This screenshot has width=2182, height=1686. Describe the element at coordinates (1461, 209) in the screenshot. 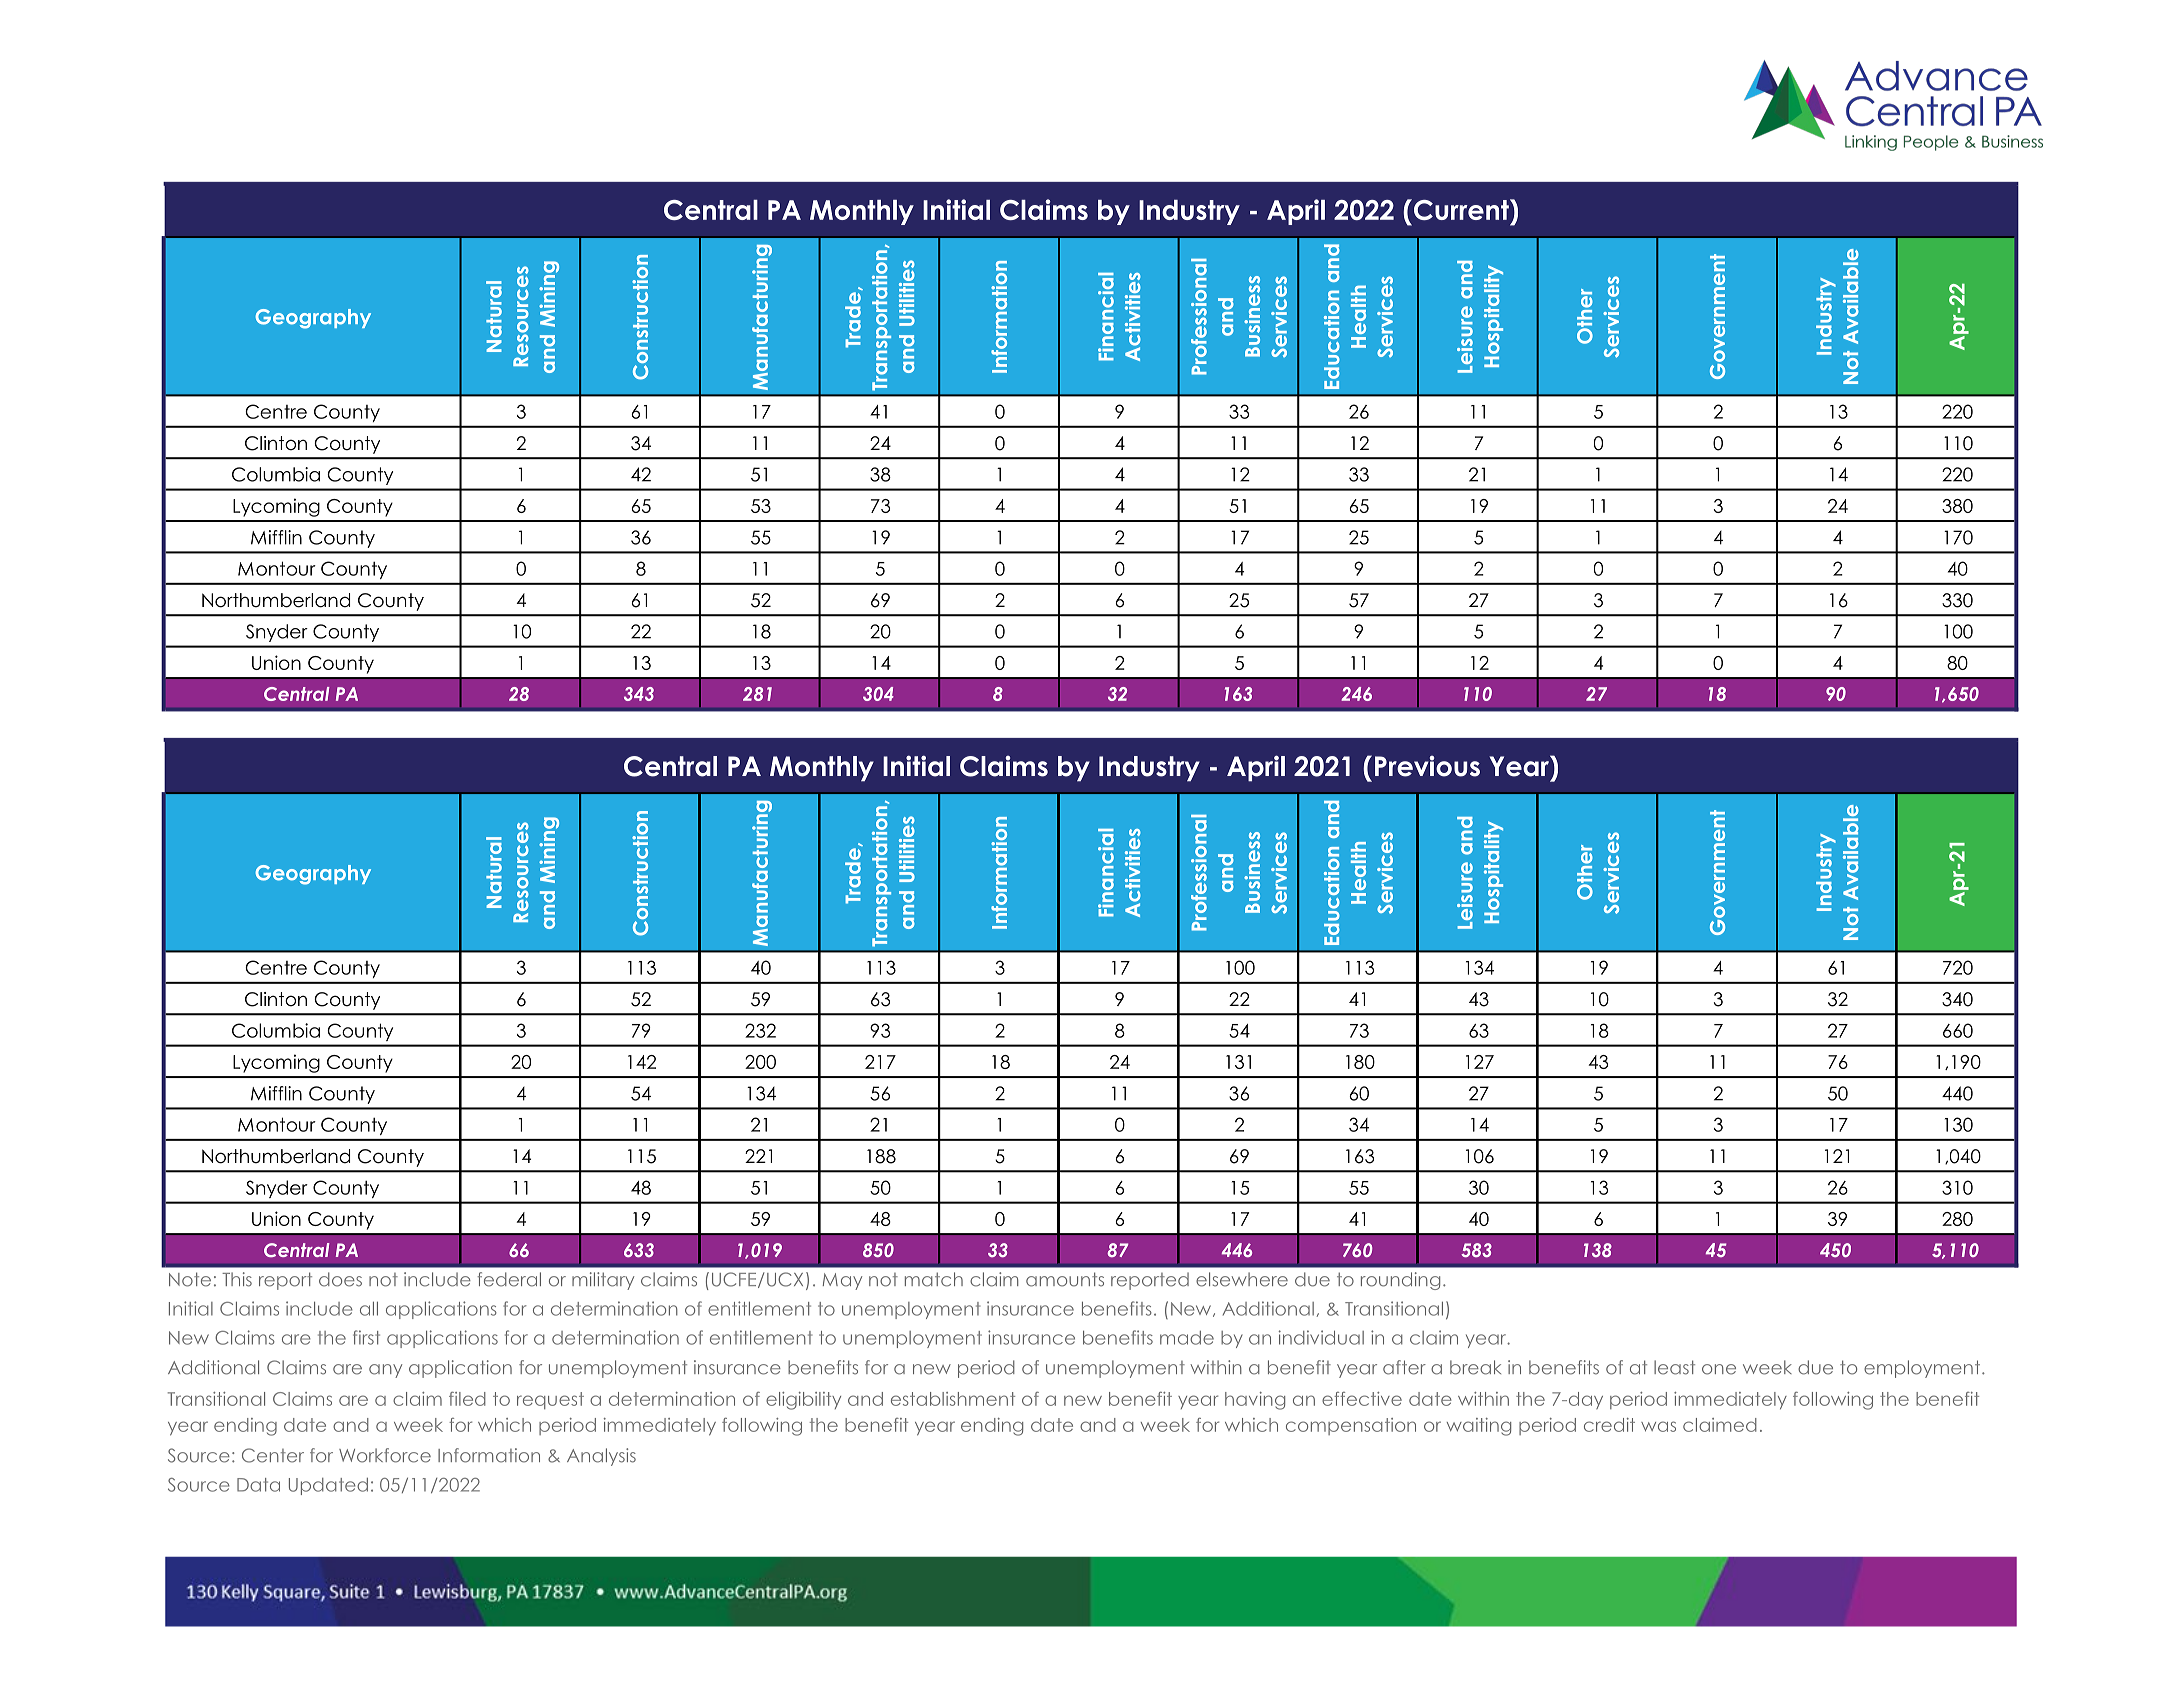

I see `Current` at that location.
